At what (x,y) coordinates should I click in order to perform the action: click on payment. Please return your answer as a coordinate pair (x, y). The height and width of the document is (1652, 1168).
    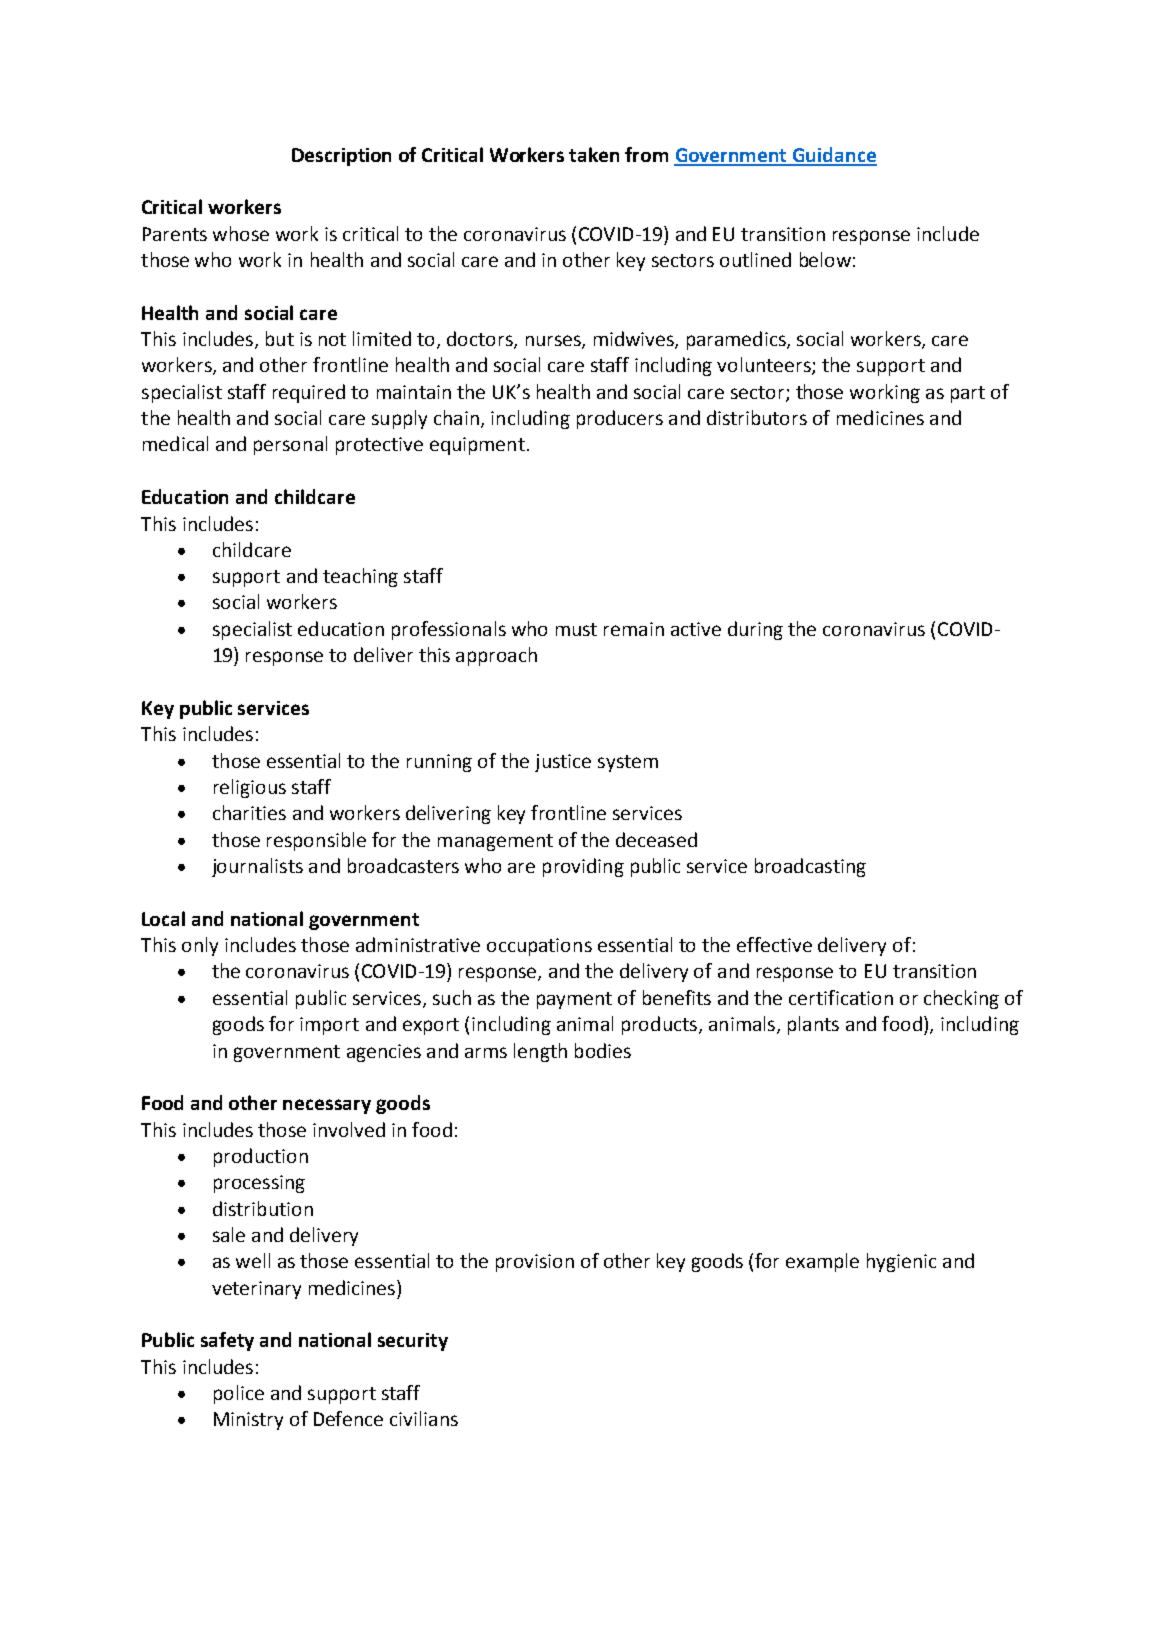
    Looking at the image, I should click on (574, 1000).
